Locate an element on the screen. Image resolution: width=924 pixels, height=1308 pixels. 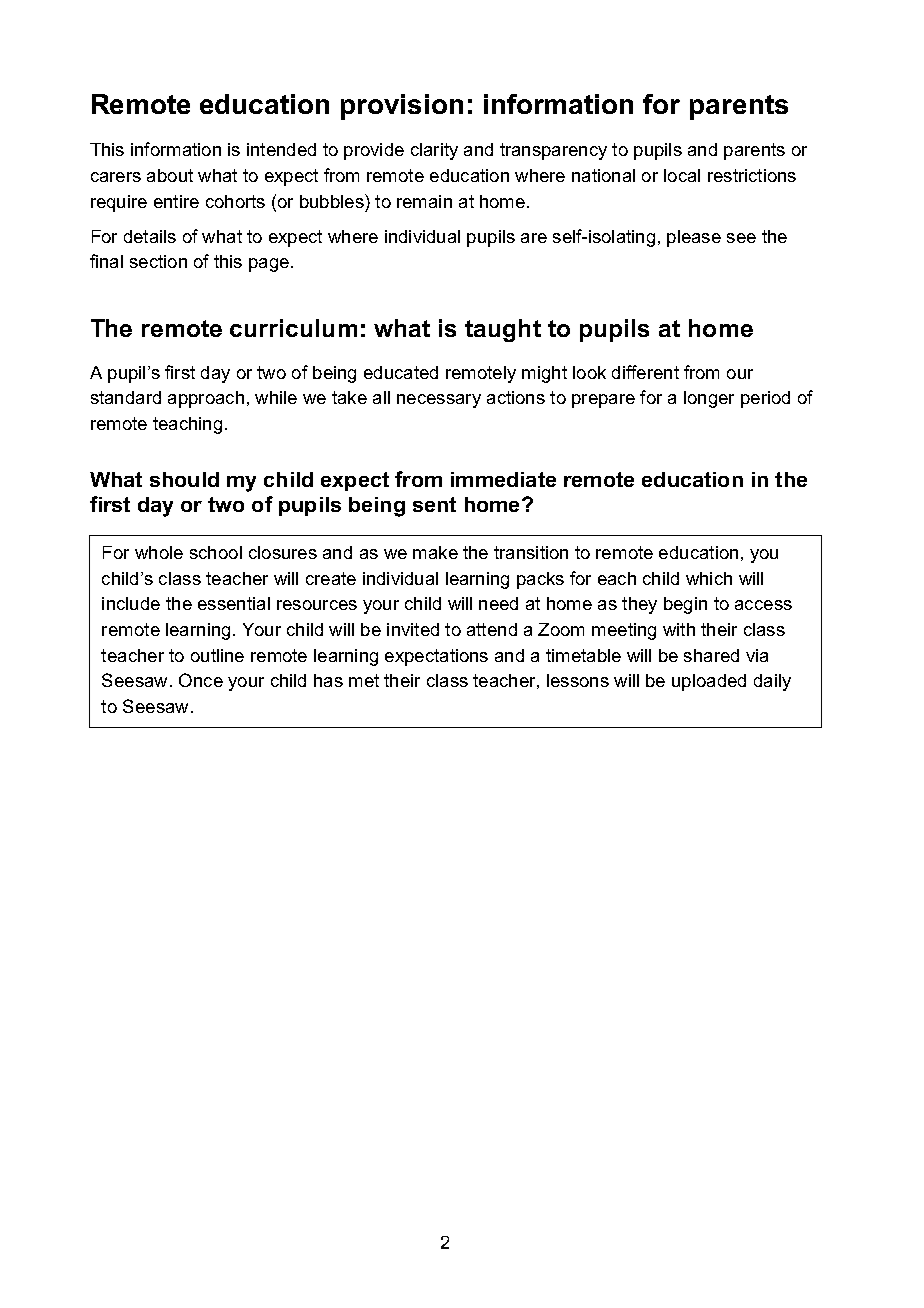
please is located at coordinates (694, 238).
